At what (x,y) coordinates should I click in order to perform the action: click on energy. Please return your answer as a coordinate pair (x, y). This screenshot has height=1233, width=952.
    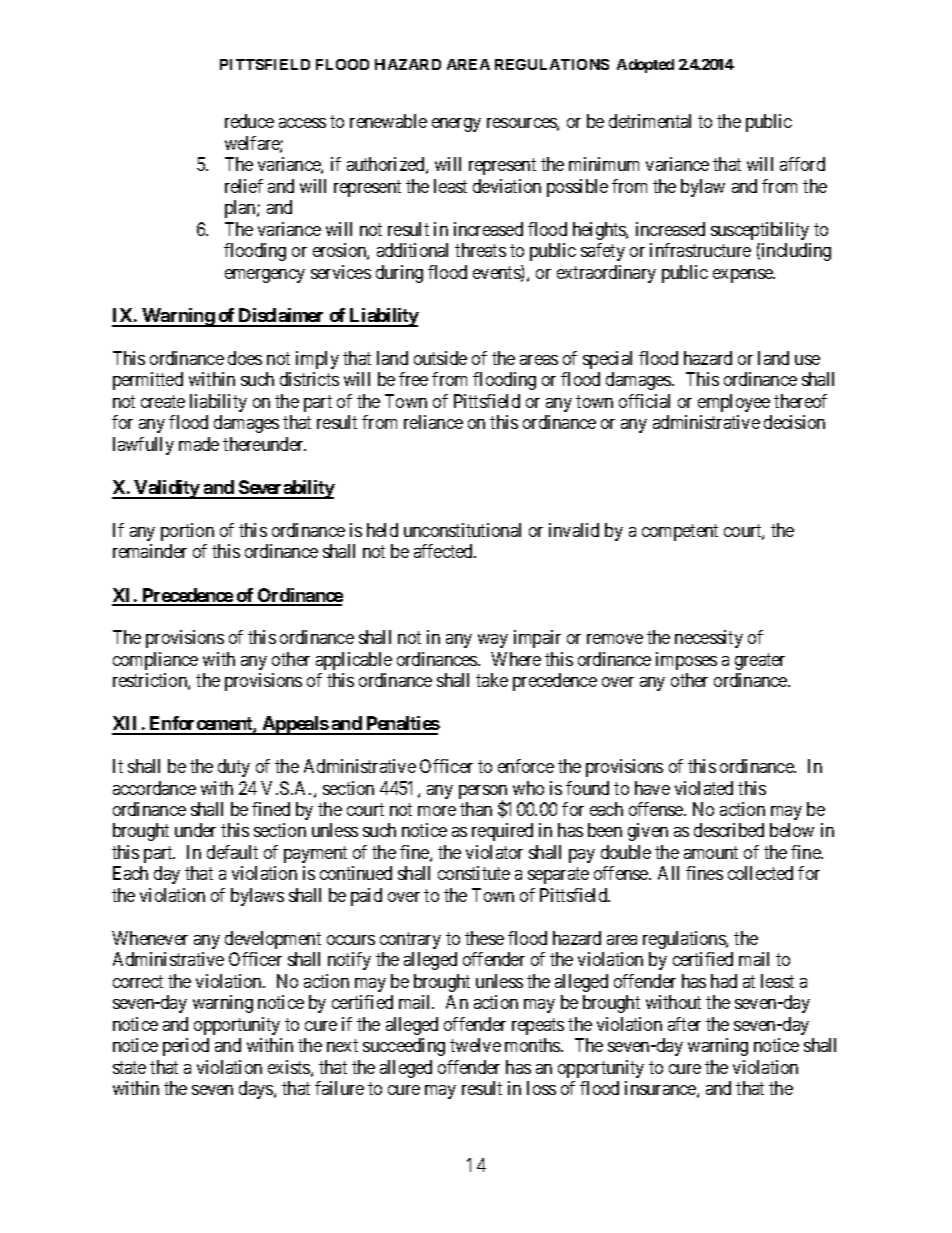
    Looking at the image, I should click on (456, 125).
